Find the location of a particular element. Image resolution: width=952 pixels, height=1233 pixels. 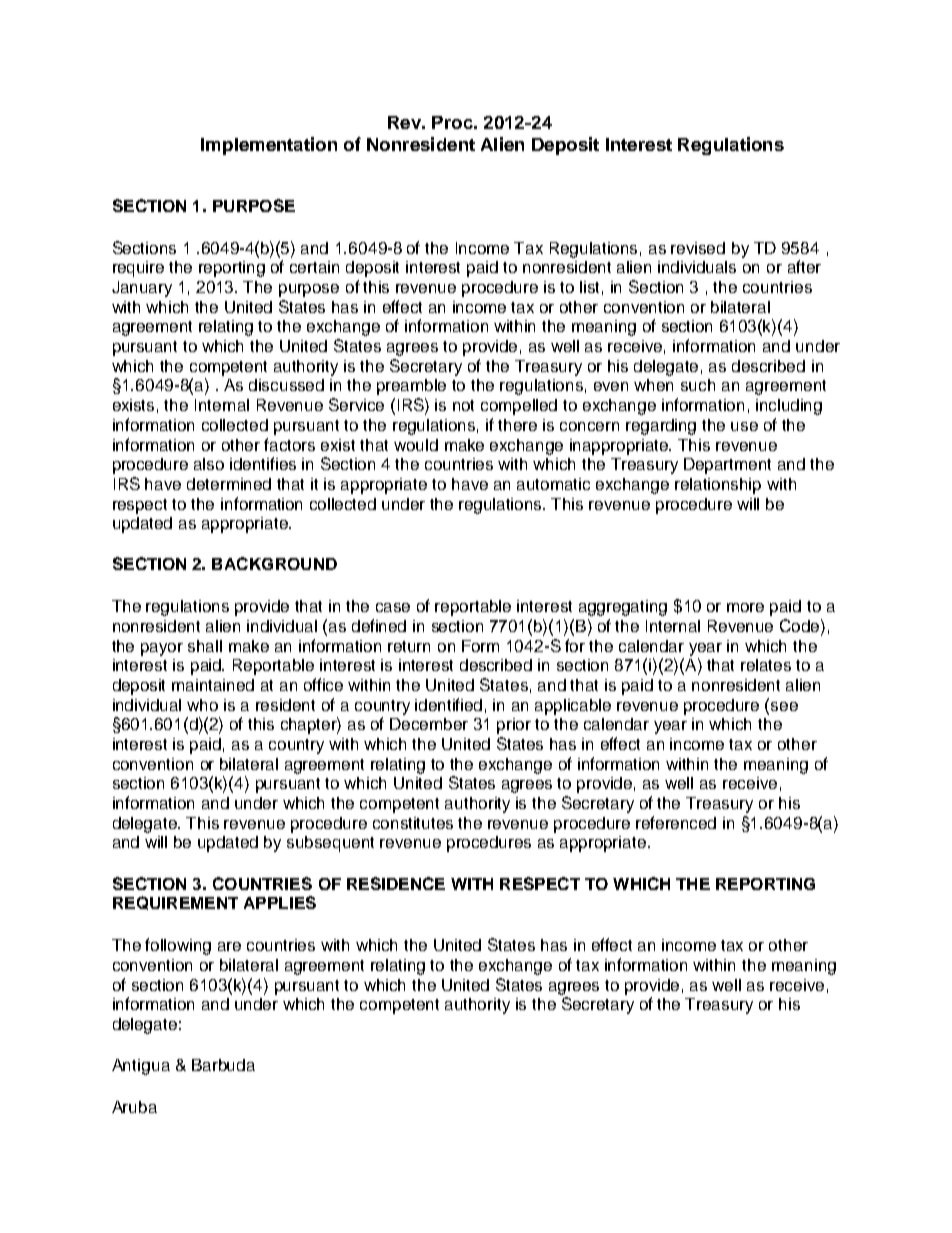

Implementation is located at coordinates (269, 146).
